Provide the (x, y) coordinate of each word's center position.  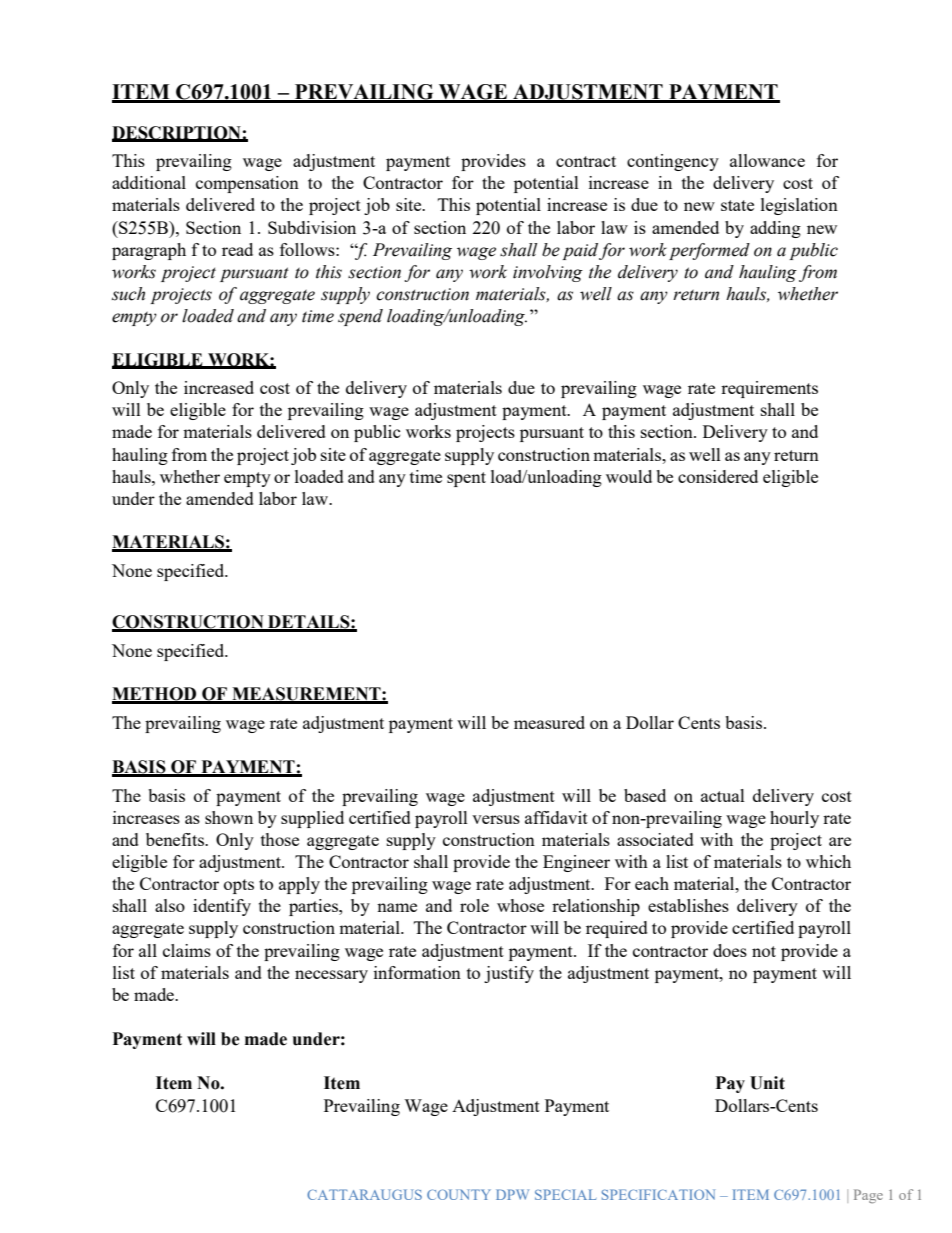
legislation (799, 206)
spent (466, 479)
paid (580, 251)
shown (229, 817)
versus (496, 819)
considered (718, 476)
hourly (794, 819)
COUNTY (459, 1194)
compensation (247, 184)
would (629, 476)
